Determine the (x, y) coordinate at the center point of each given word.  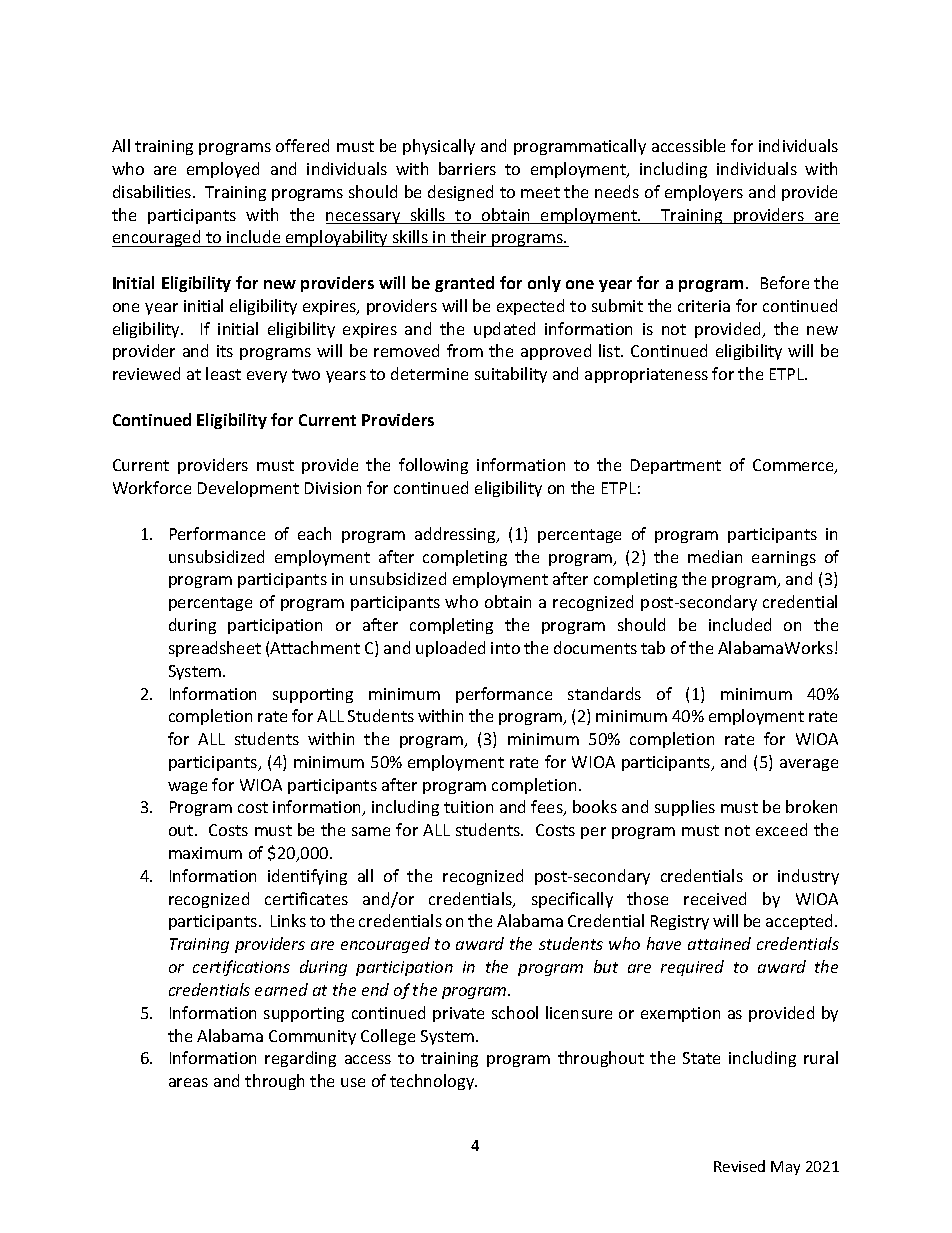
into (505, 648)
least (223, 373)
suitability (511, 375)
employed (223, 170)
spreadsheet (215, 649)
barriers (467, 168)
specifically (572, 900)
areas (188, 1082)
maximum (205, 853)
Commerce (794, 466)
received (715, 898)
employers (704, 193)
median (715, 556)
